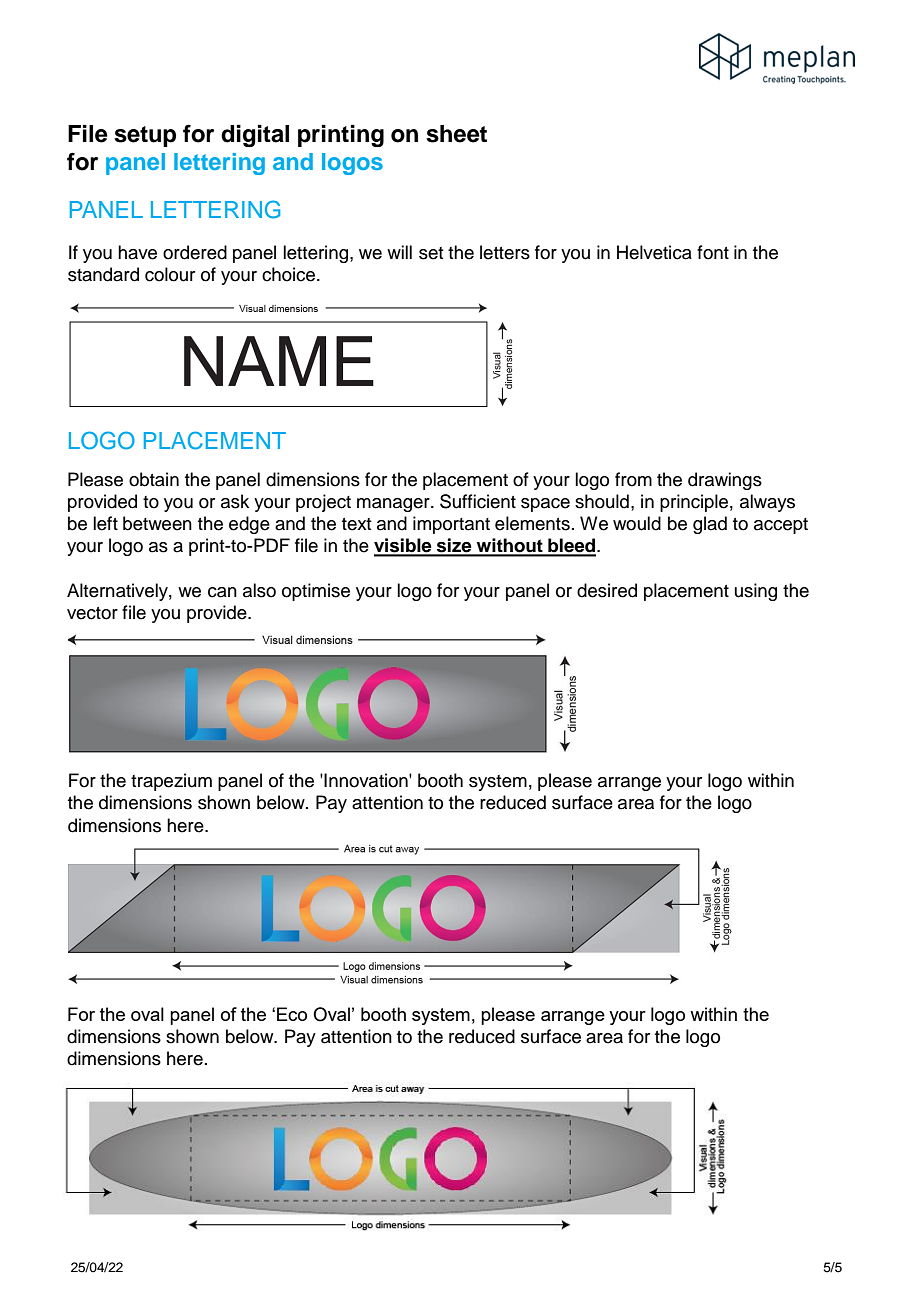 The image size is (911, 1316). Describe the element at coordinates (399, 252) in the screenshot. I see `will` at that location.
